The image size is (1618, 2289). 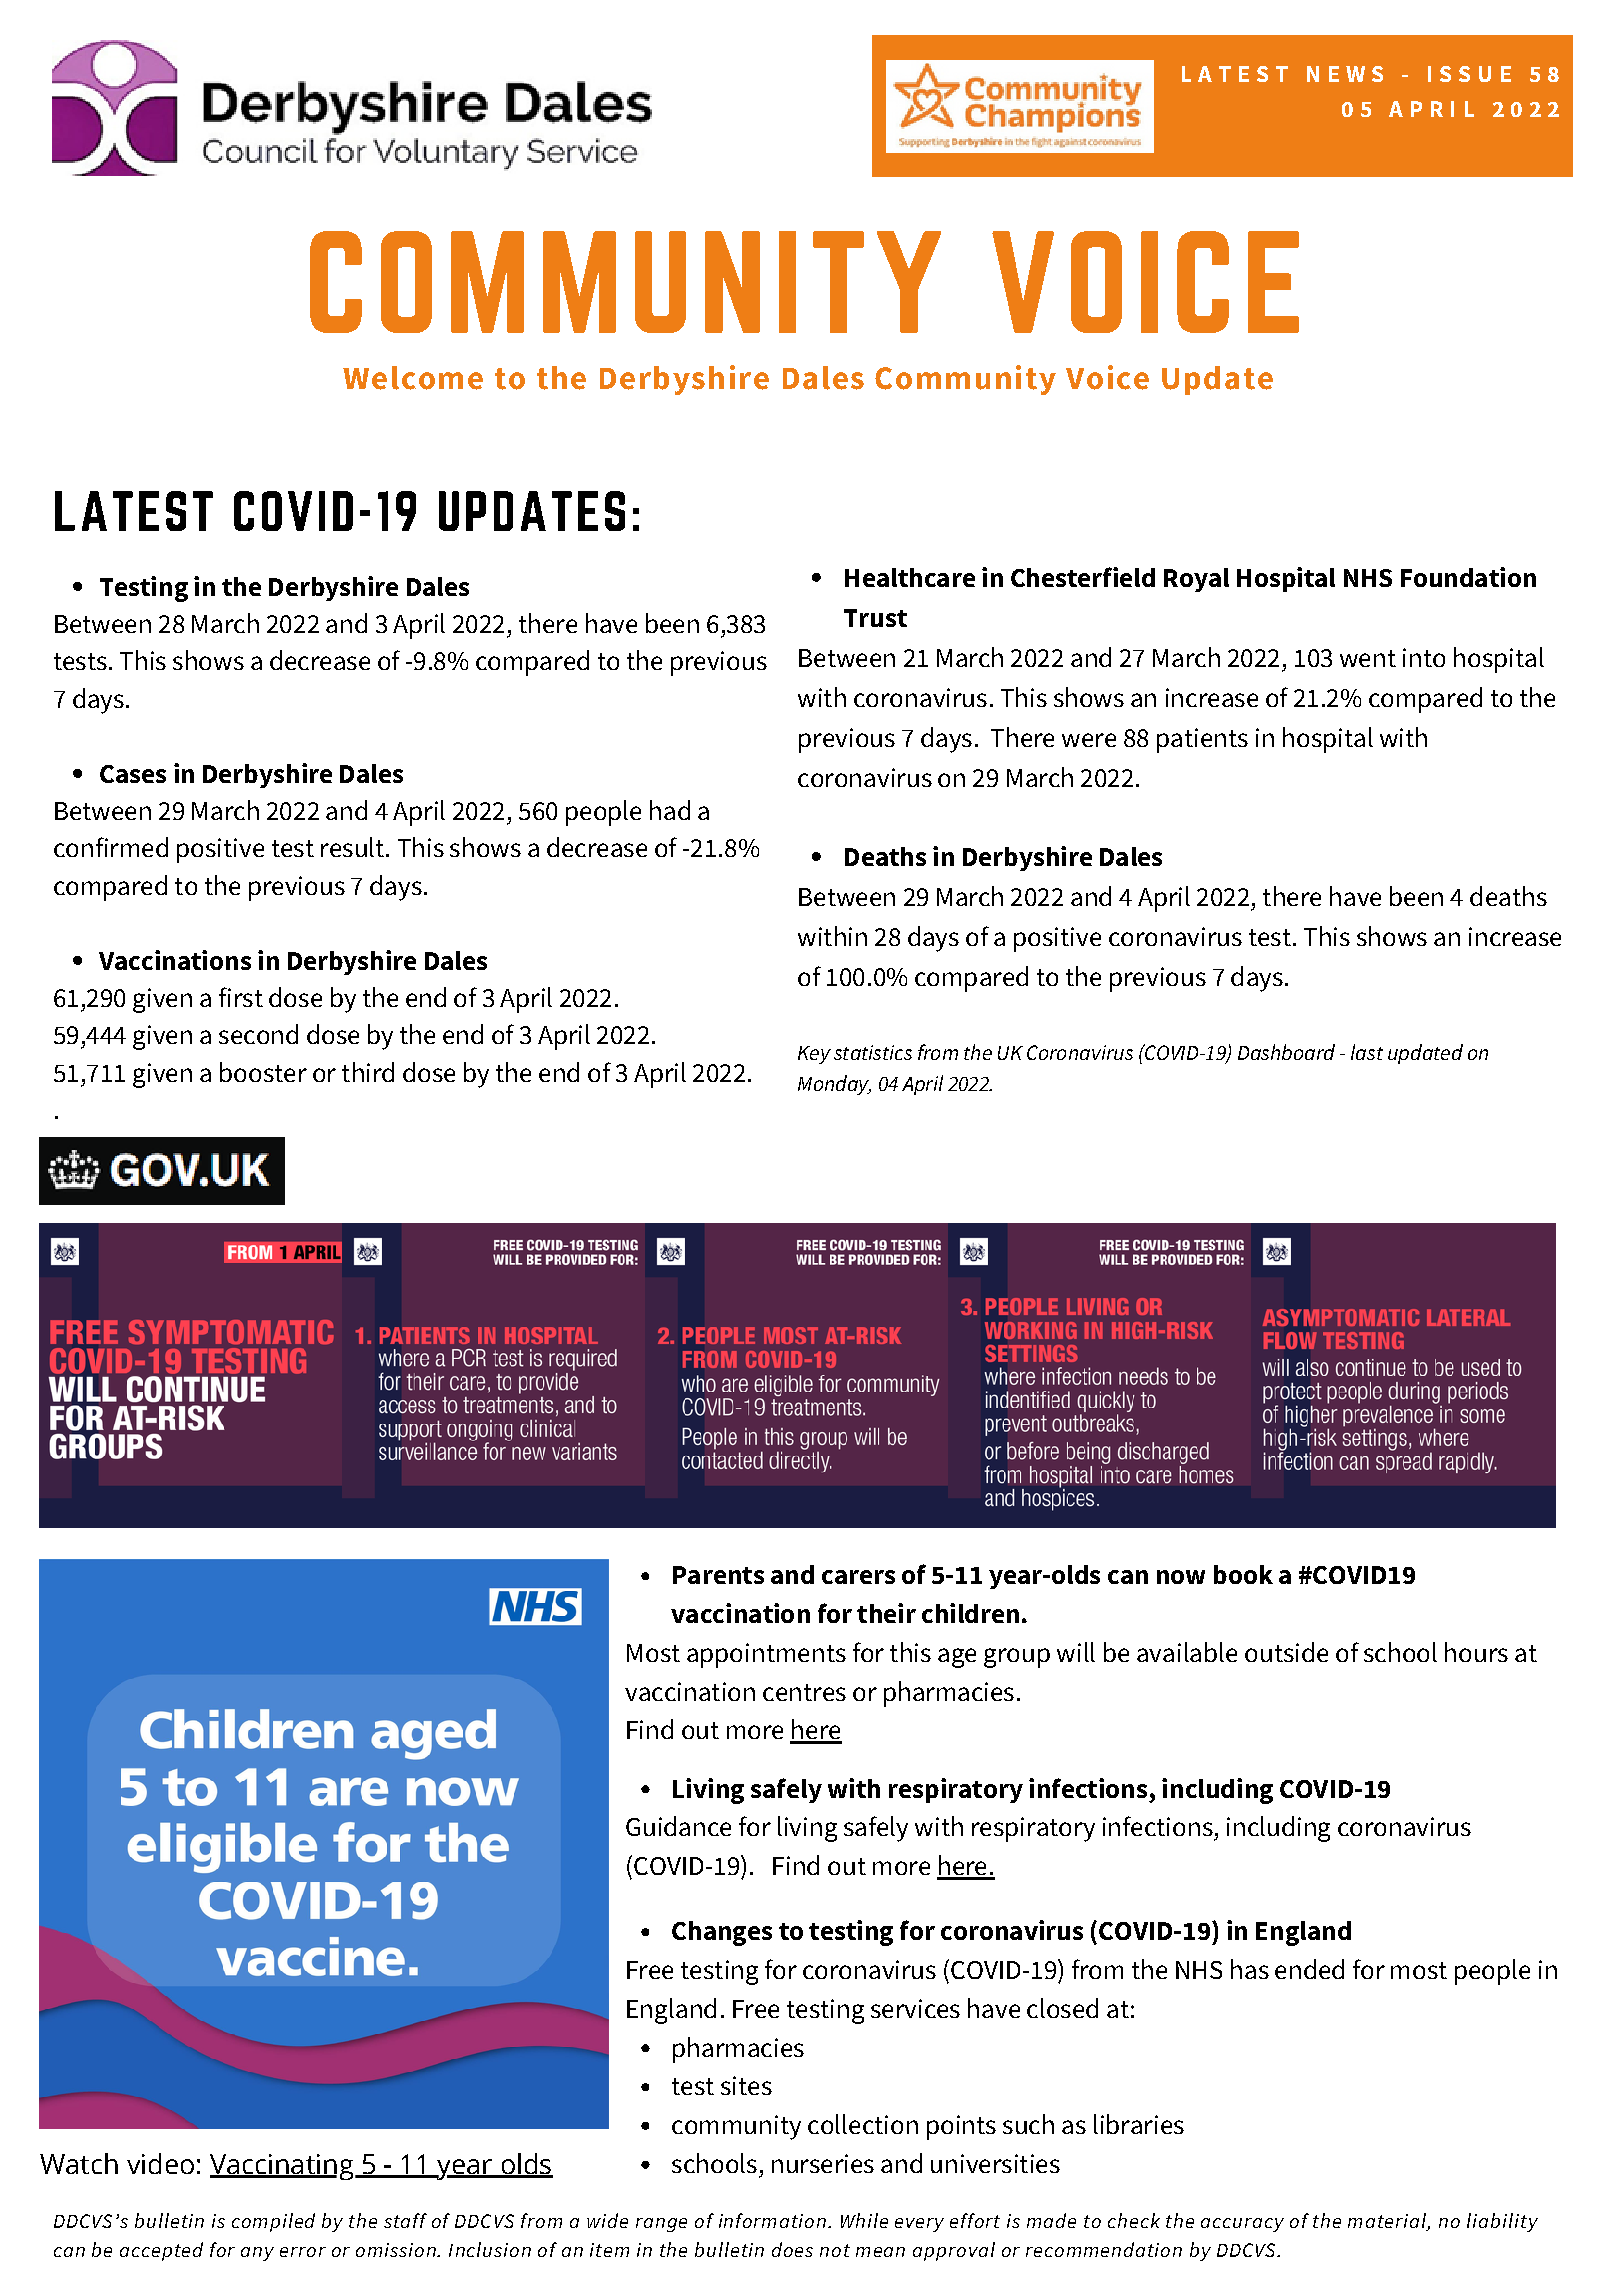 I want to click on Guidance, so click(x=678, y=1826).
